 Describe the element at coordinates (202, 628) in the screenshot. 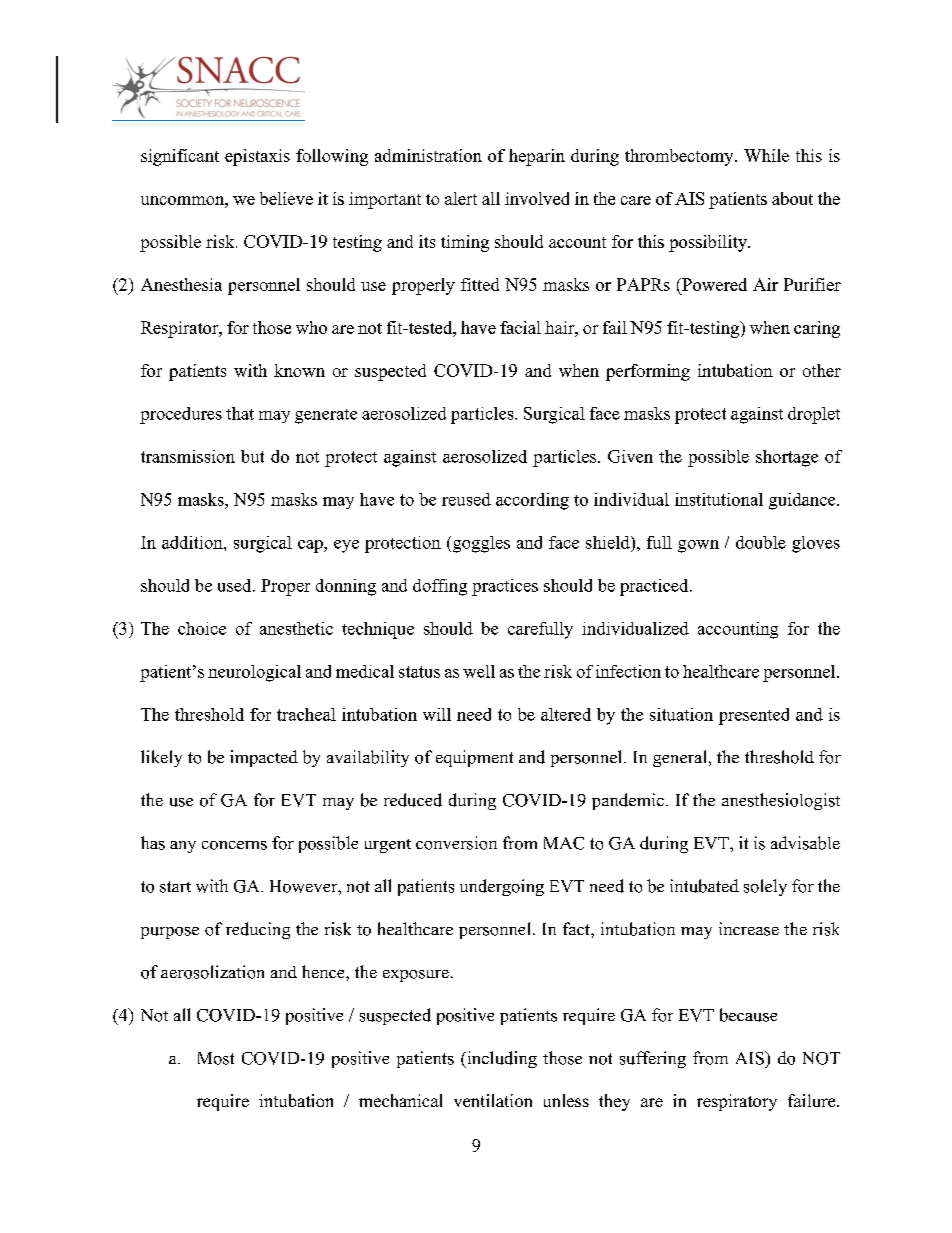

I see `choice` at that location.
